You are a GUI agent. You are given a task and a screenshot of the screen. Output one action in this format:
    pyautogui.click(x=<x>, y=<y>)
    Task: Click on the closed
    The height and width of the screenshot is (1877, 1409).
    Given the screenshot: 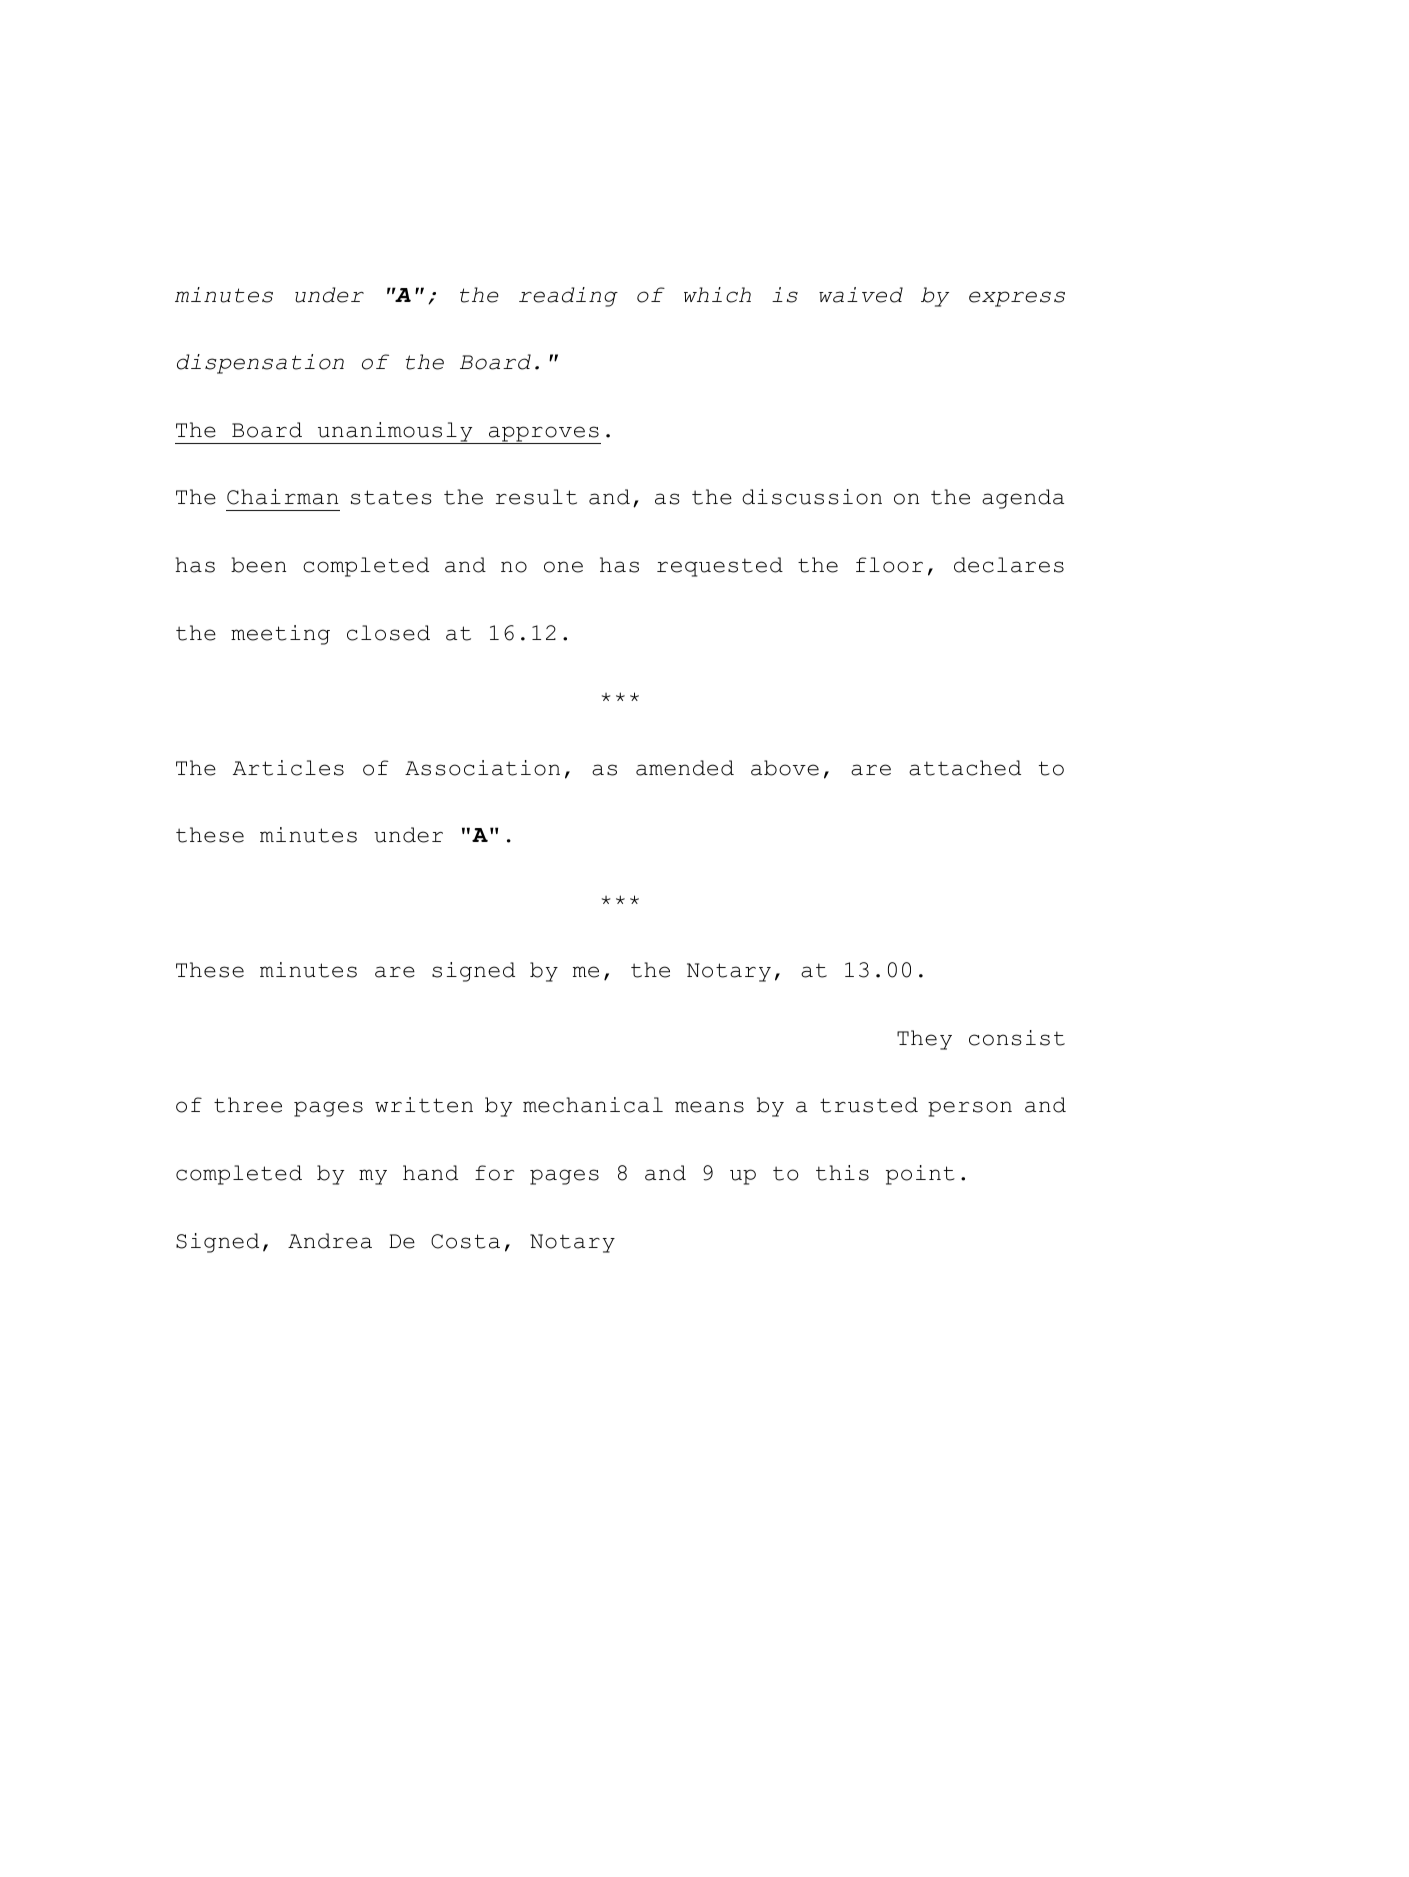 What is the action you would take?
    pyautogui.click(x=388, y=633)
